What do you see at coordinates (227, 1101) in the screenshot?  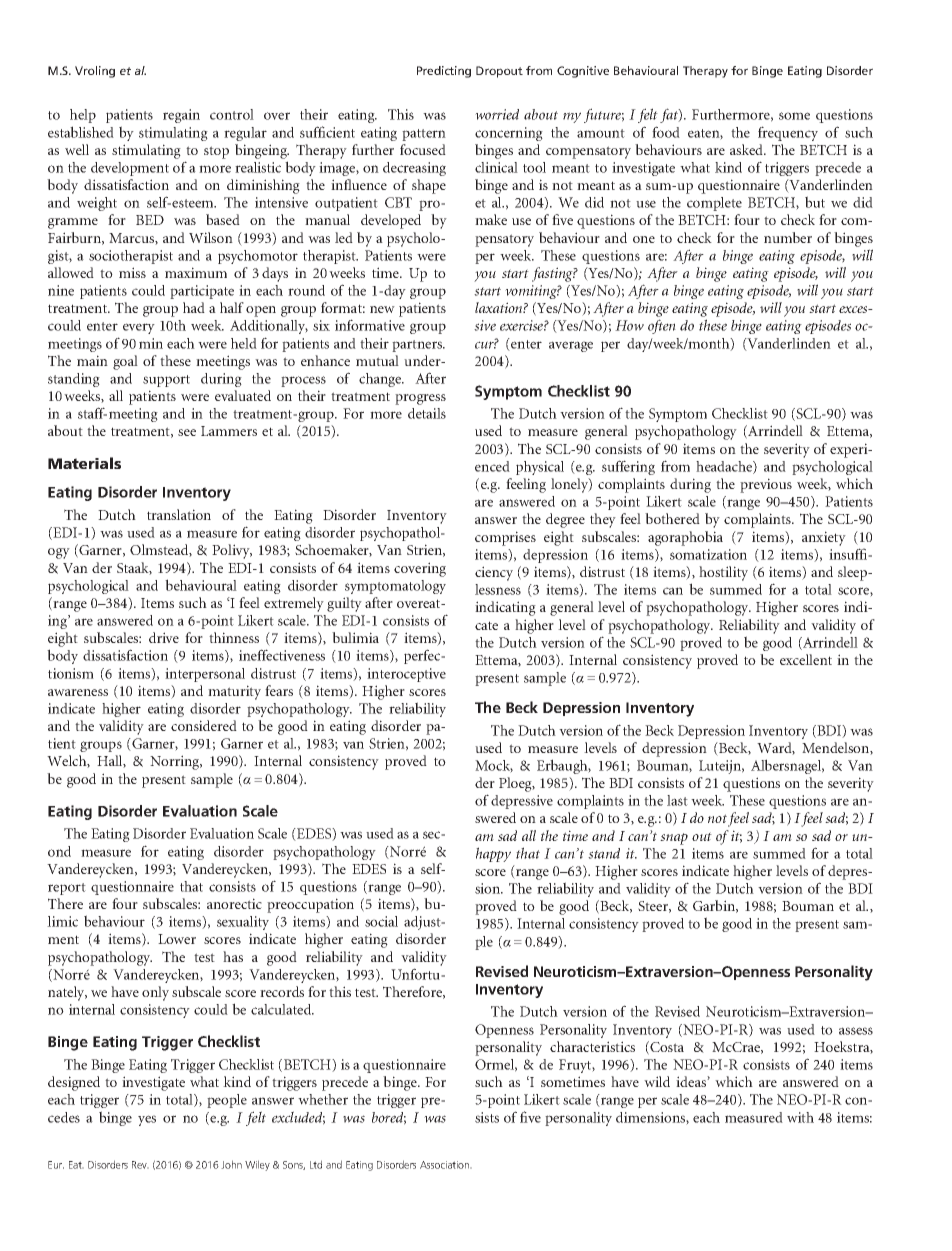 I see `people` at bounding box center [227, 1101].
